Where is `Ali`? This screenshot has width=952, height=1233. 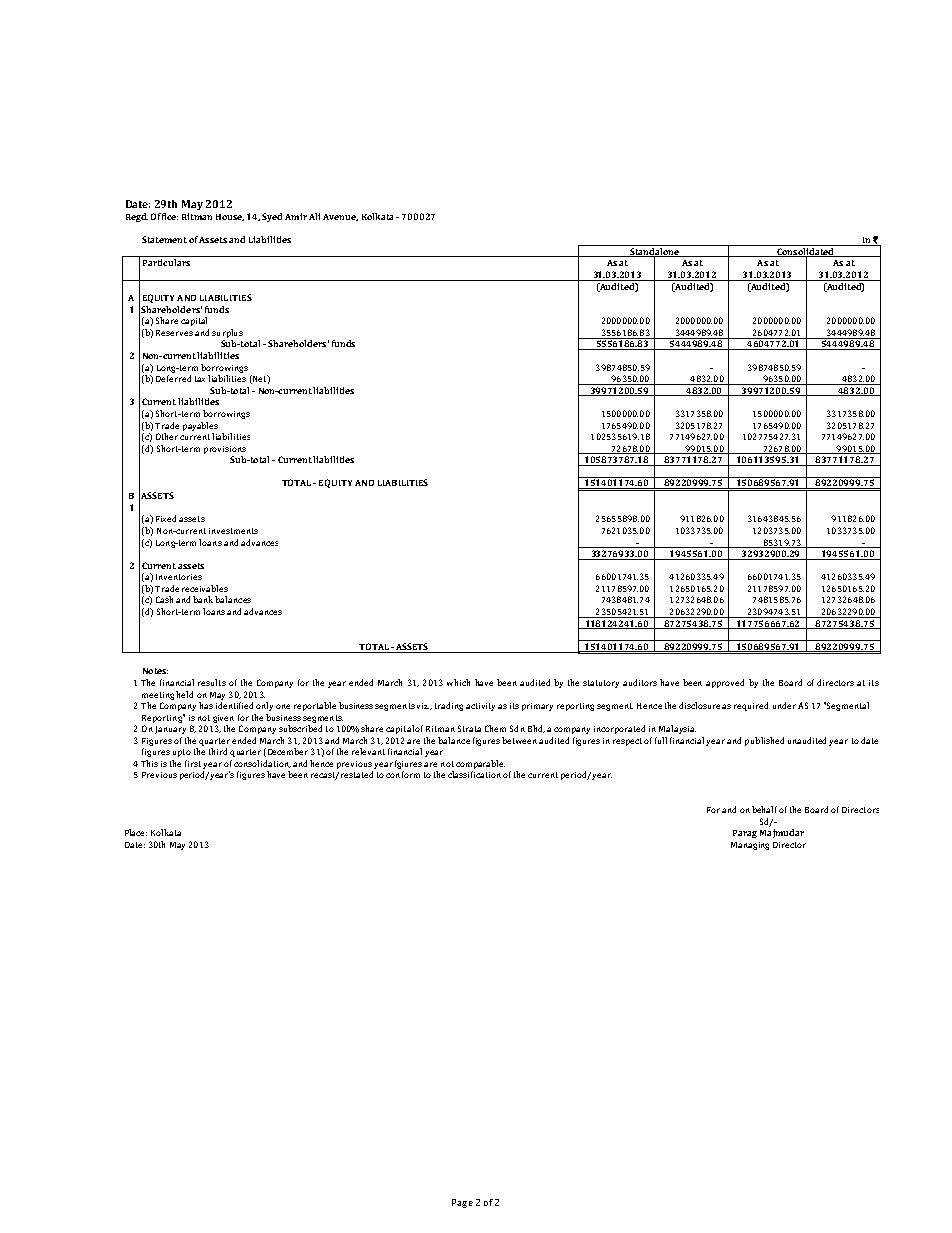 Ali is located at coordinates (314, 216).
